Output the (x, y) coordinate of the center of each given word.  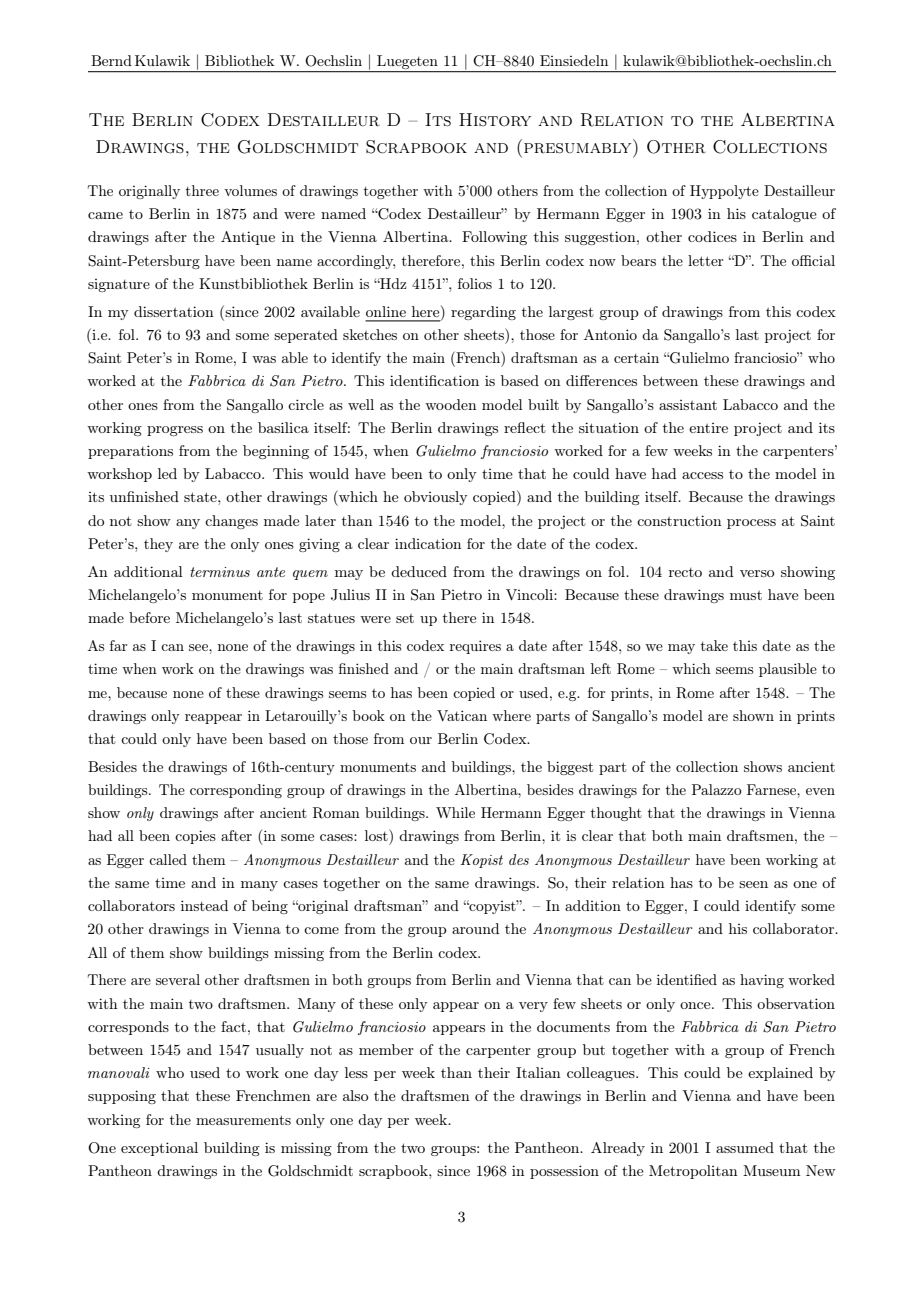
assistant (688, 405)
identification (434, 380)
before (149, 617)
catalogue (784, 215)
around (475, 928)
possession (564, 1172)
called (168, 859)
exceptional (159, 1149)
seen (753, 884)
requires (475, 647)
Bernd (111, 60)
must (746, 595)
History (495, 120)
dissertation (174, 311)
